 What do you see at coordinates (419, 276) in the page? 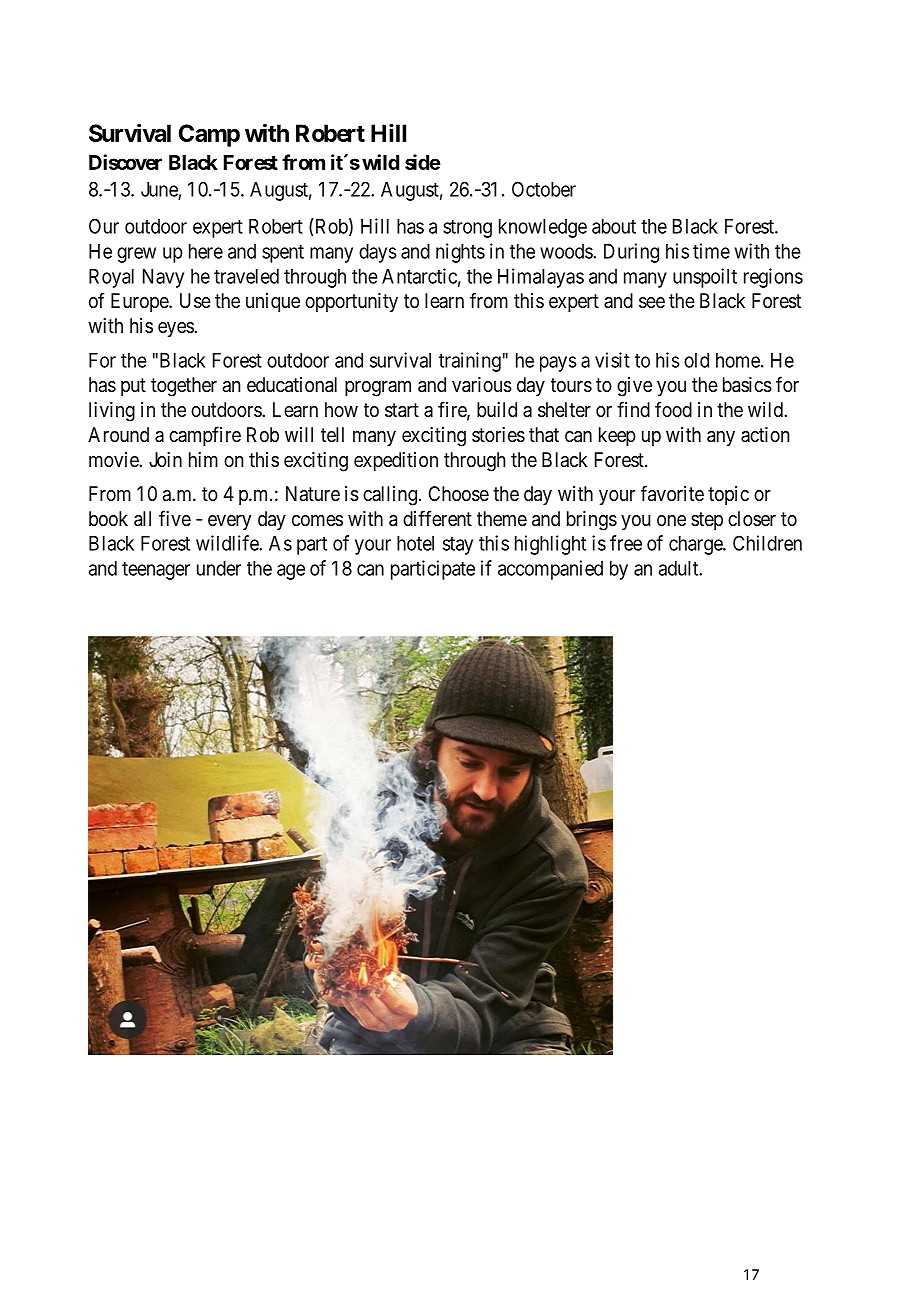
I see `Antarctic` at bounding box center [419, 276].
